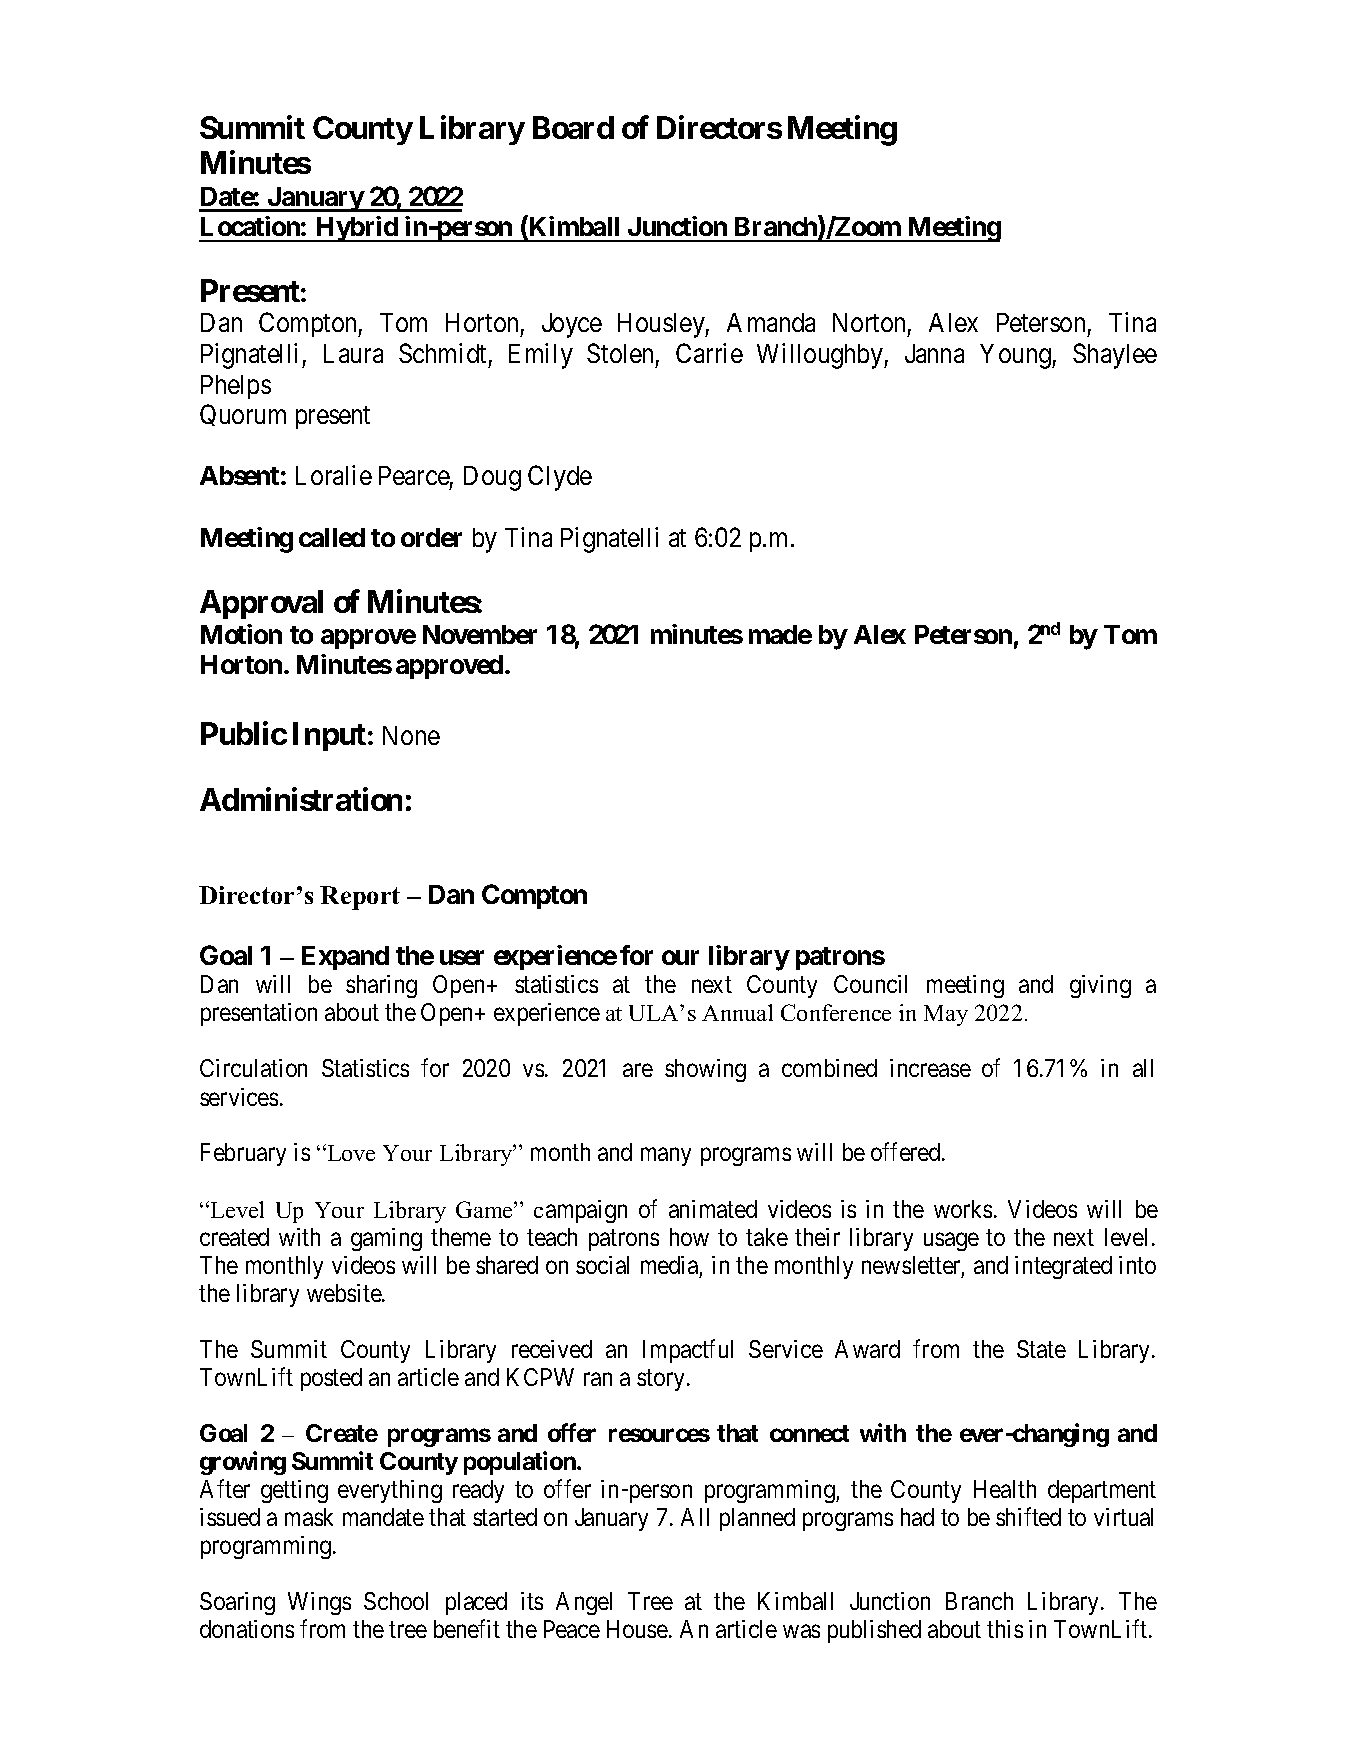  What do you see at coordinates (360, 898) in the screenshot?
I see `Report` at bounding box center [360, 898].
